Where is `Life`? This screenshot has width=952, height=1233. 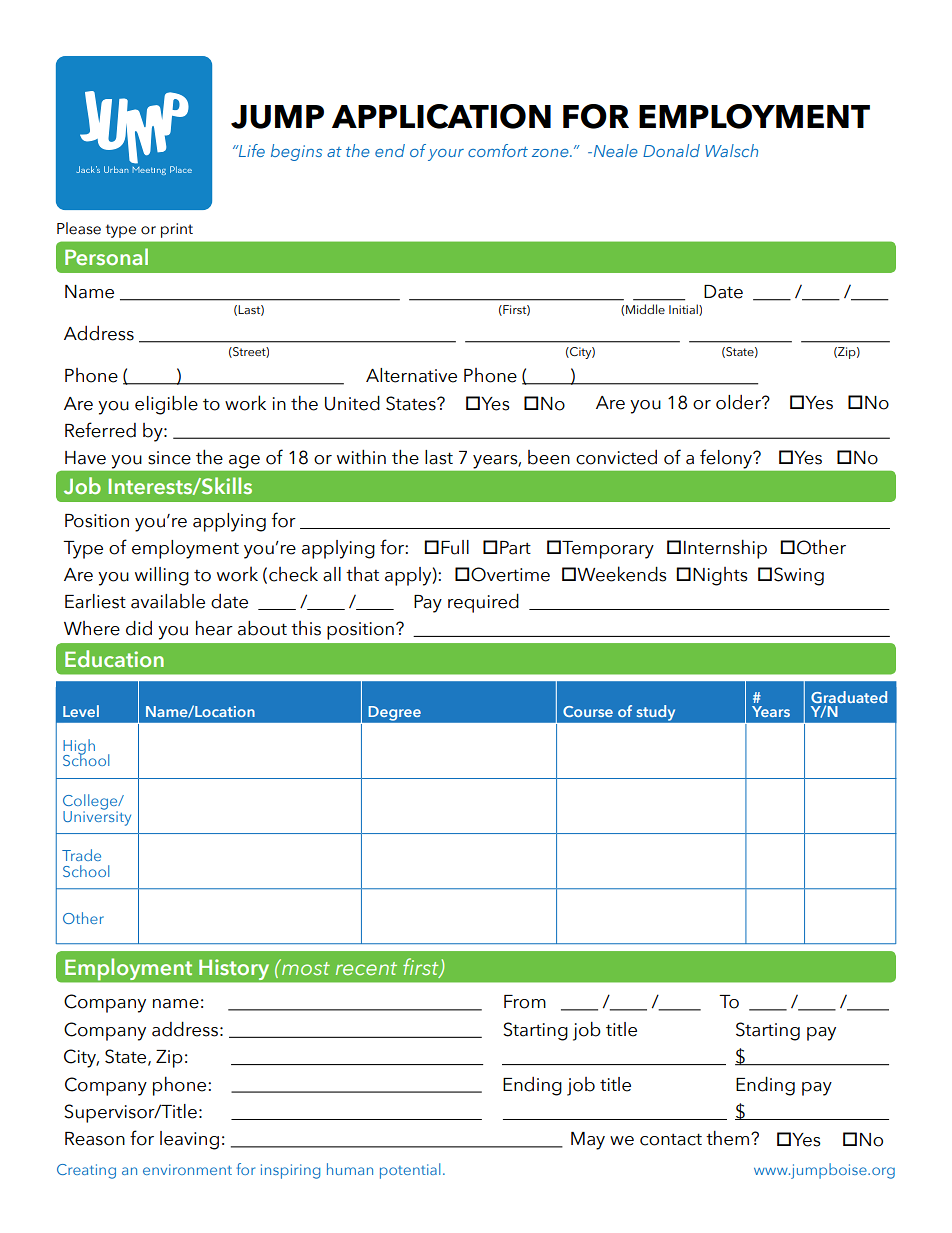
Life is located at coordinates (250, 150).
